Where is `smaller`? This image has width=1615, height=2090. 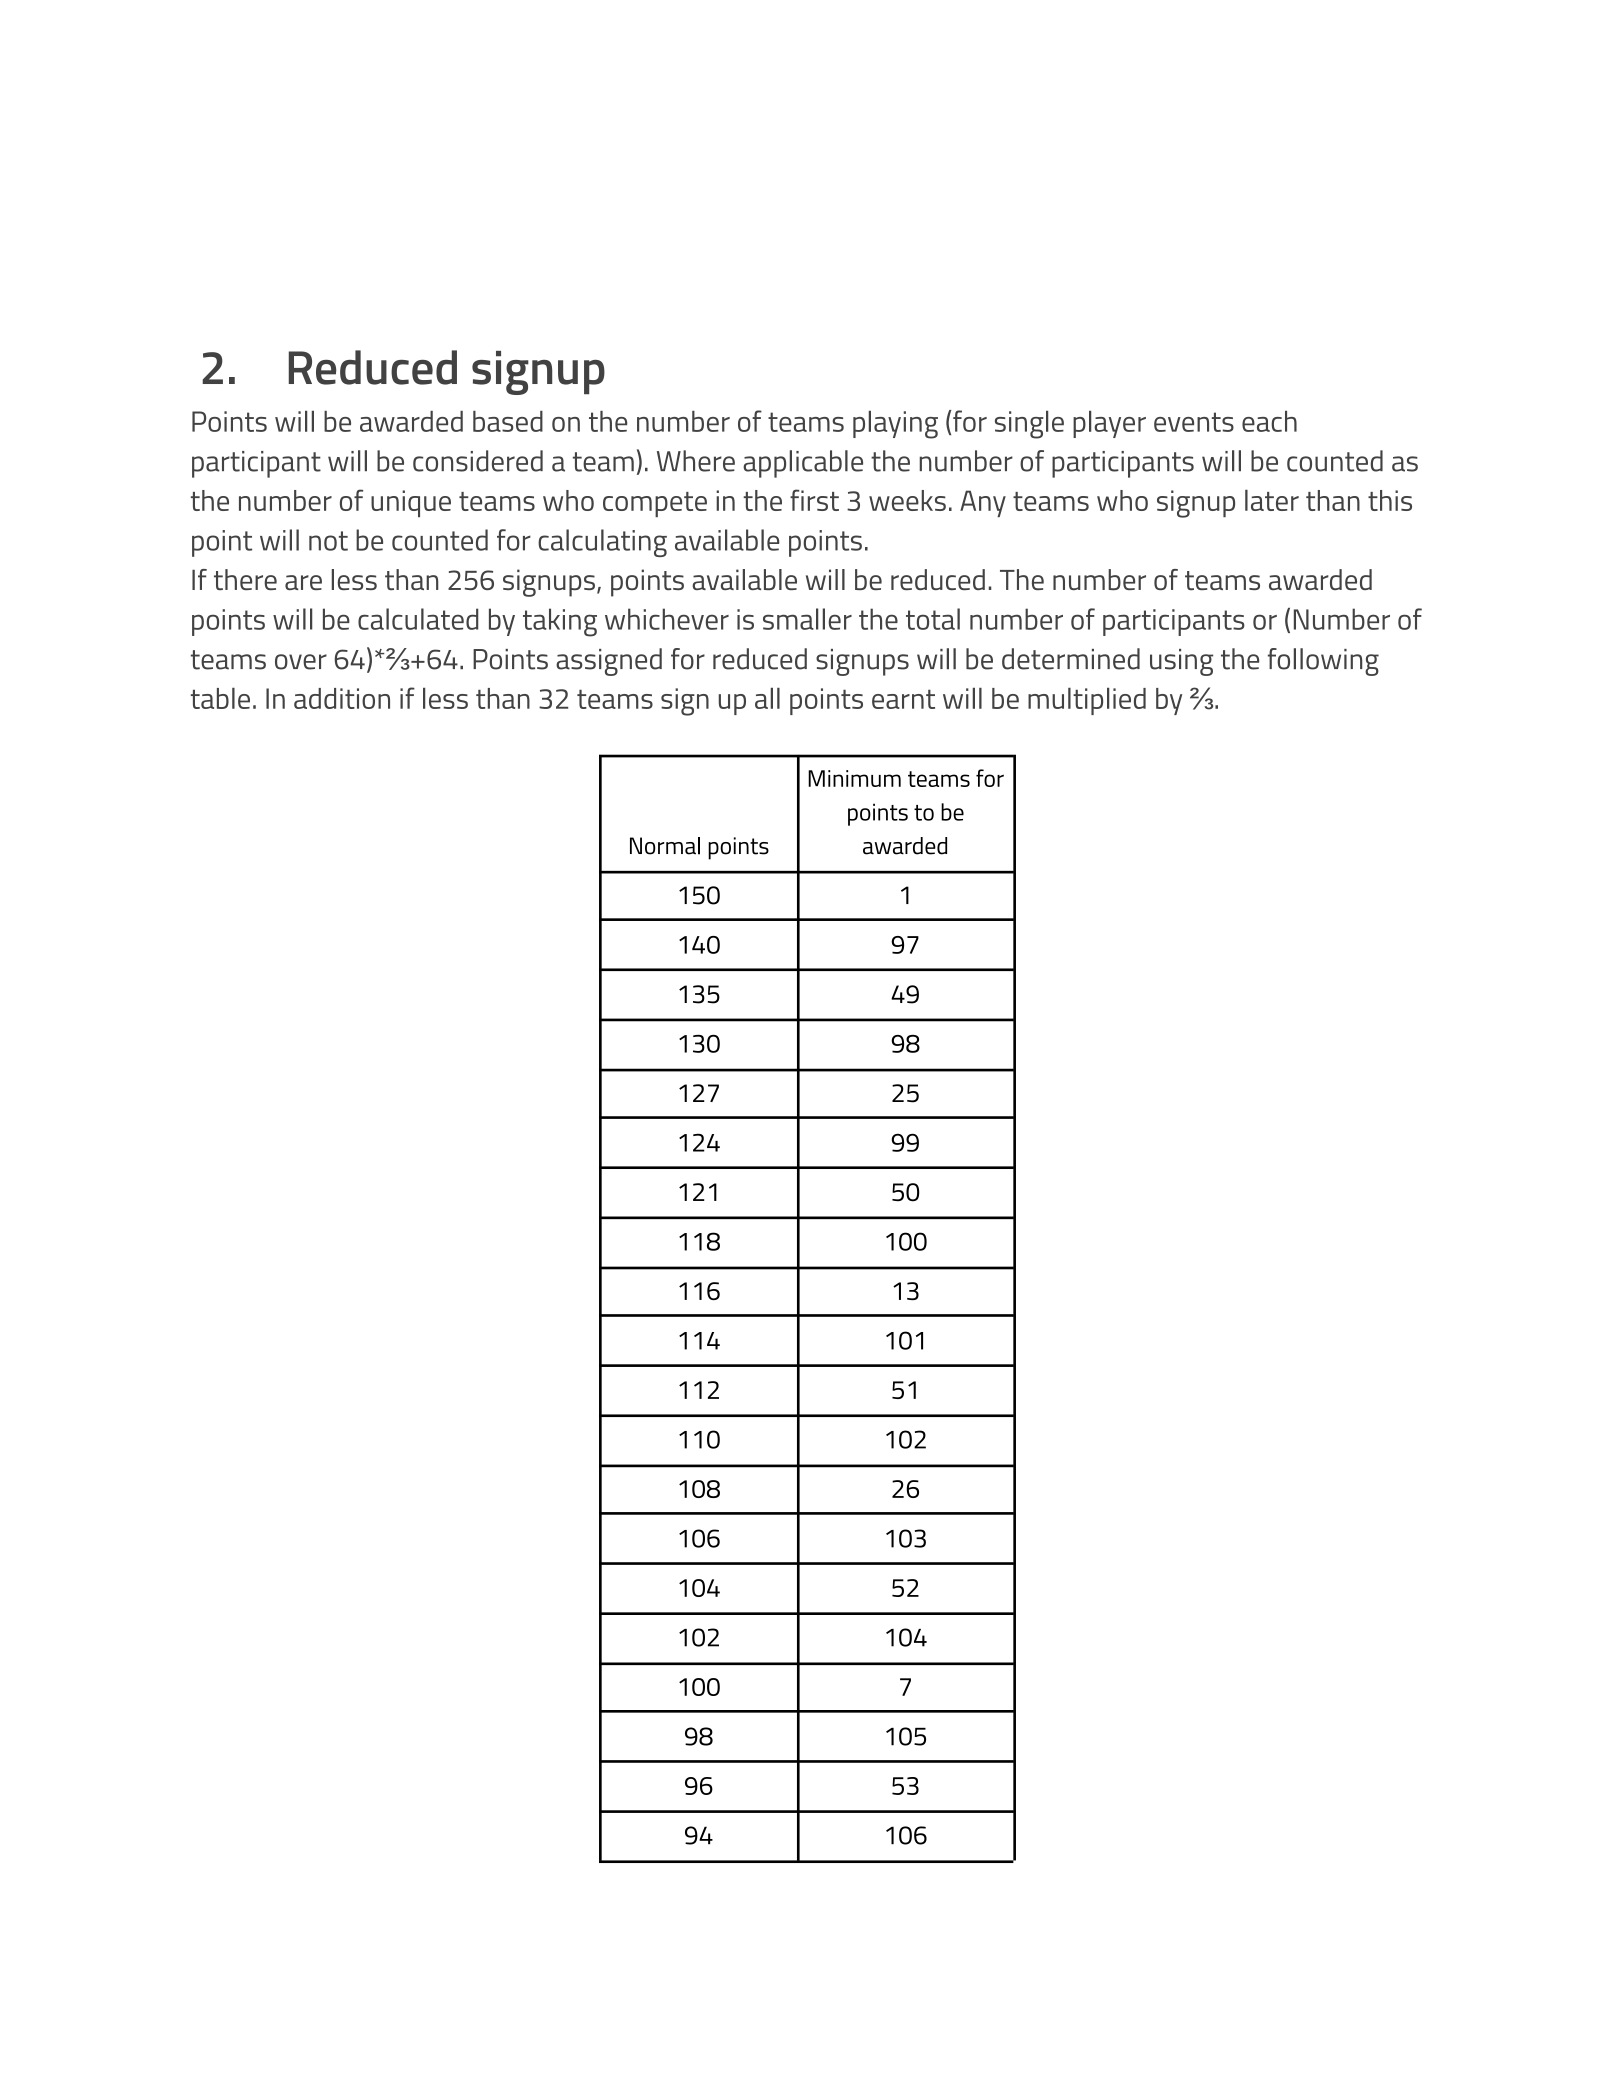 smaller is located at coordinates (807, 619).
